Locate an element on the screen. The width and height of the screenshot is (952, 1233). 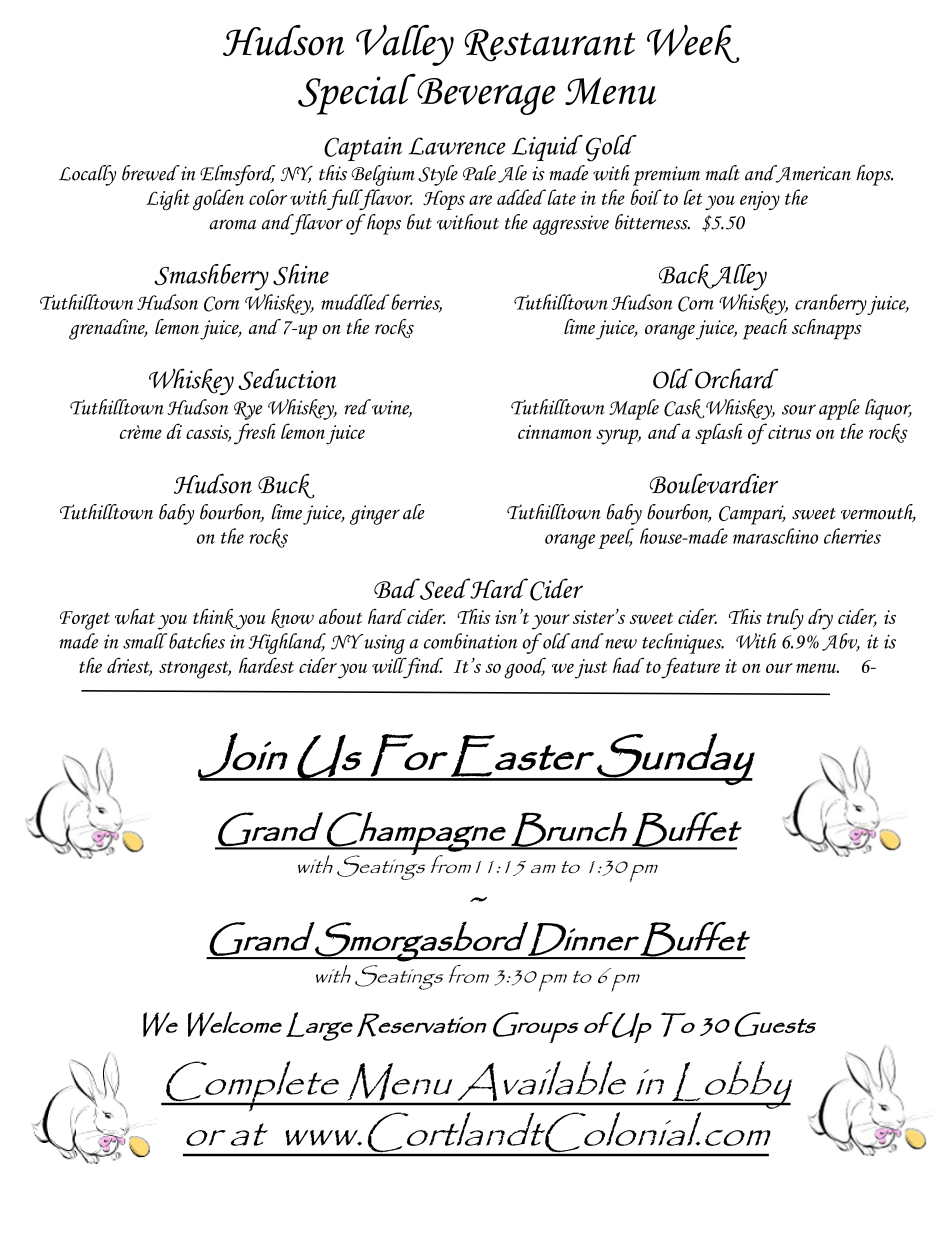
are is located at coordinates (480, 200).
